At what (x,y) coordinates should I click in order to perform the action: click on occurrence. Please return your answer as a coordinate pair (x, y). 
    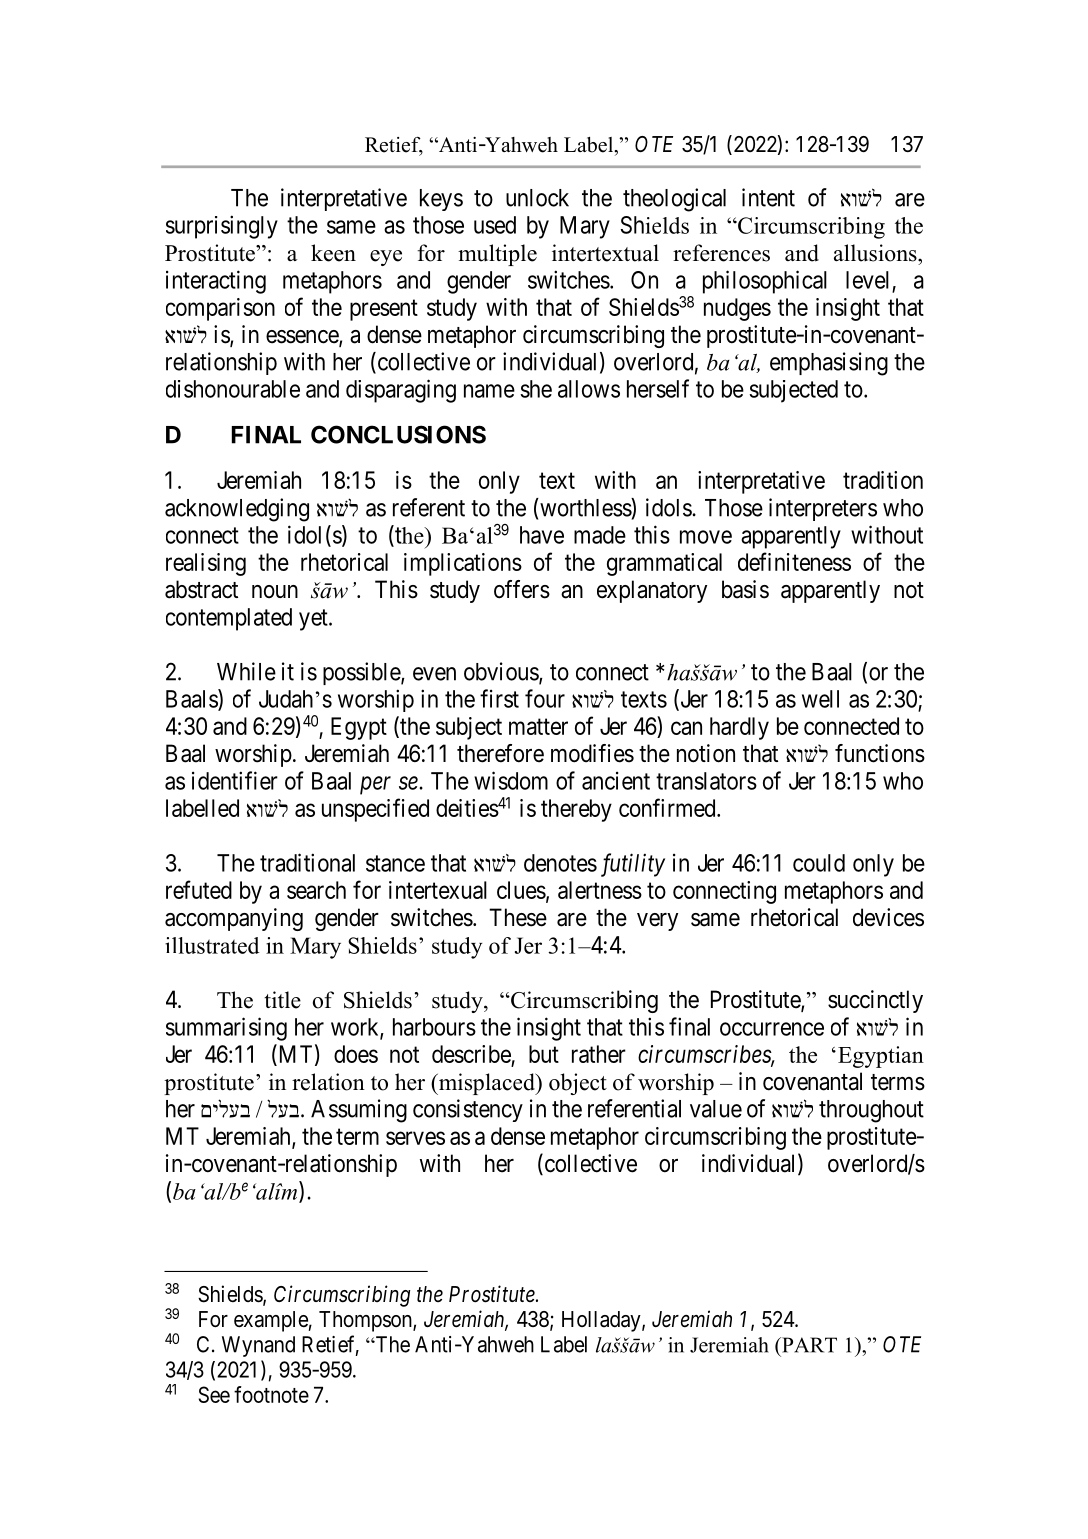
    Looking at the image, I should click on (772, 1029).
